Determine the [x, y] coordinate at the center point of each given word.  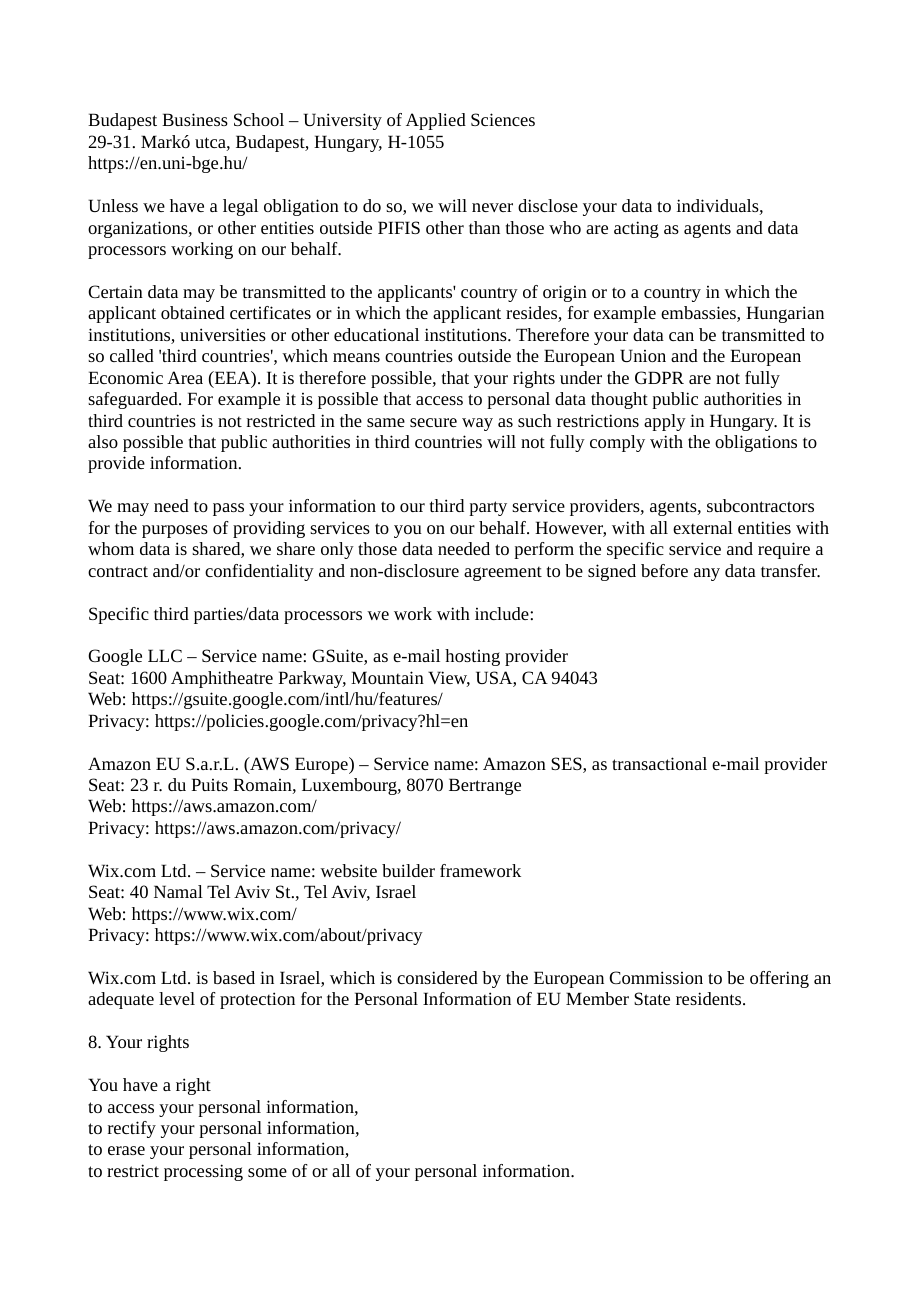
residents [710, 998]
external [703, 527]
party [488, 508]
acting [636, 229]
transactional [659, 763]
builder [408, 870]
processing [203, 1172]
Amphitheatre [222, 679]
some [267, 1172]
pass [228, 509]
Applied [436, 121]
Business [195, 119]
